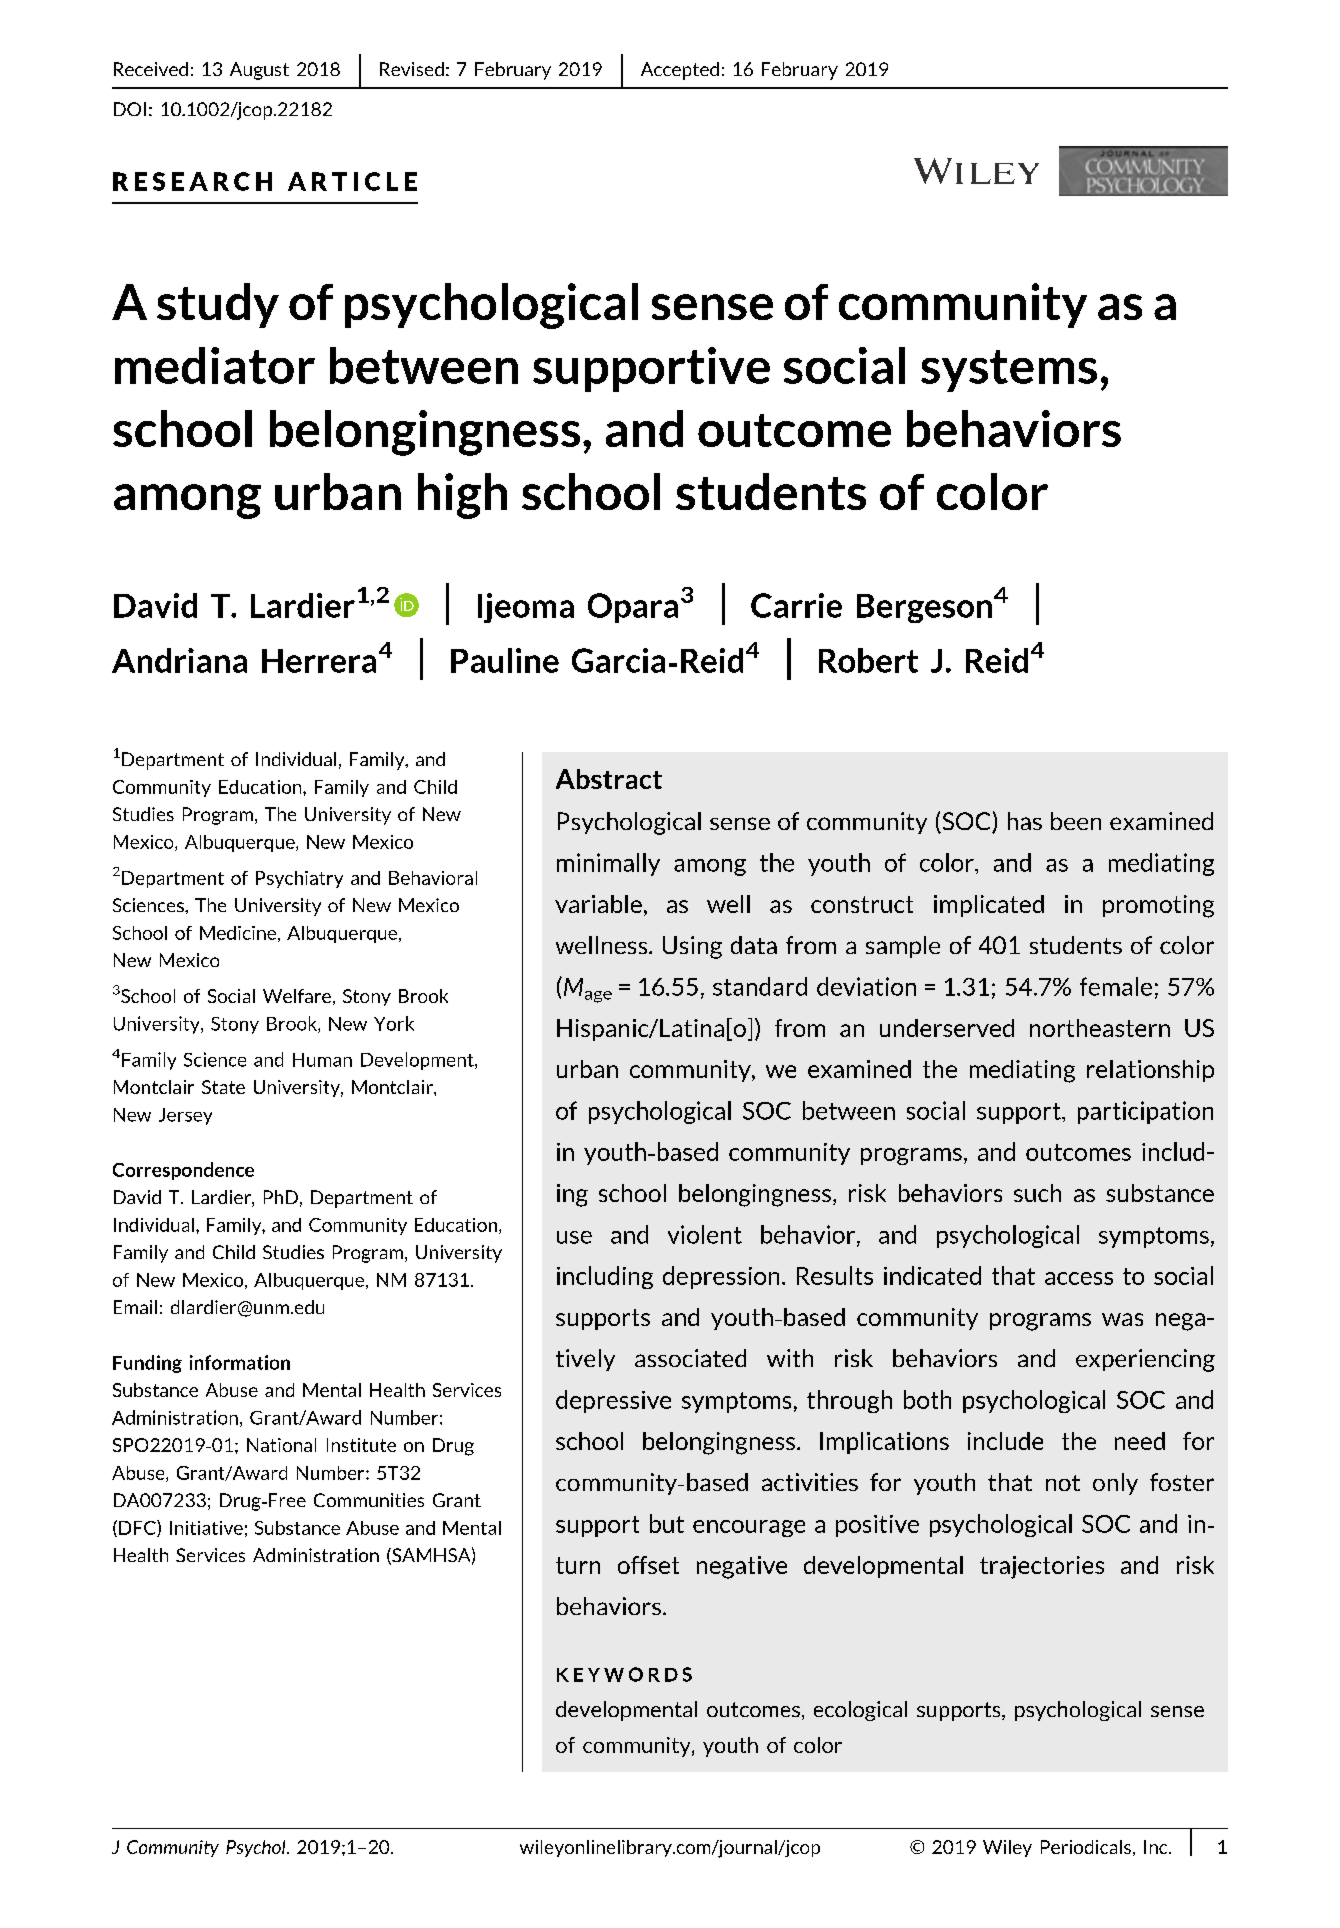 The image size is (1340, 1928). Describe the element at coordinates (1145, 1360) in the screenshot. I see `experiencing` at that location.
